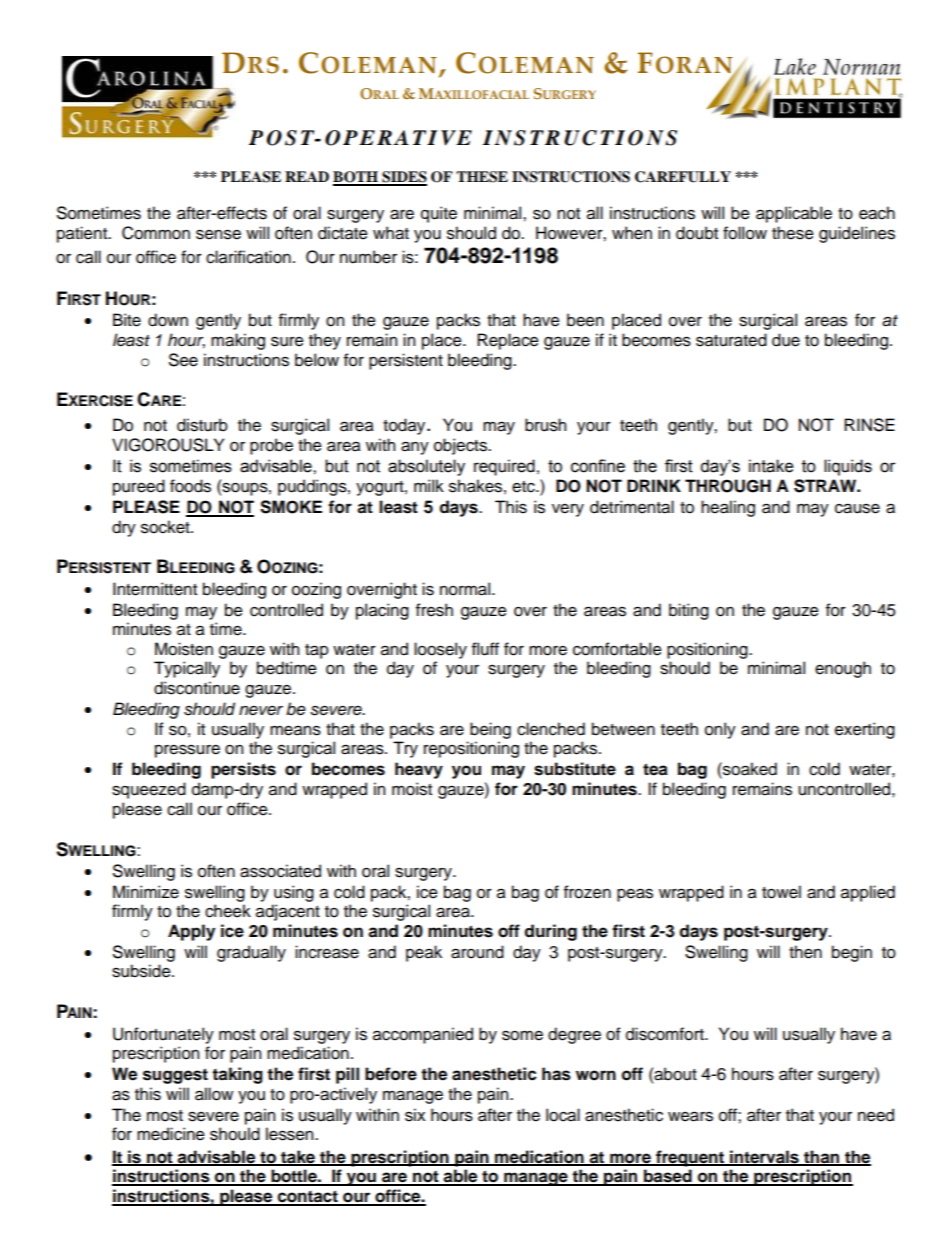 This image has height=1233, width=952. Describe the element at coordinates (587, 892) in the image. I see `frozen` at that location.
